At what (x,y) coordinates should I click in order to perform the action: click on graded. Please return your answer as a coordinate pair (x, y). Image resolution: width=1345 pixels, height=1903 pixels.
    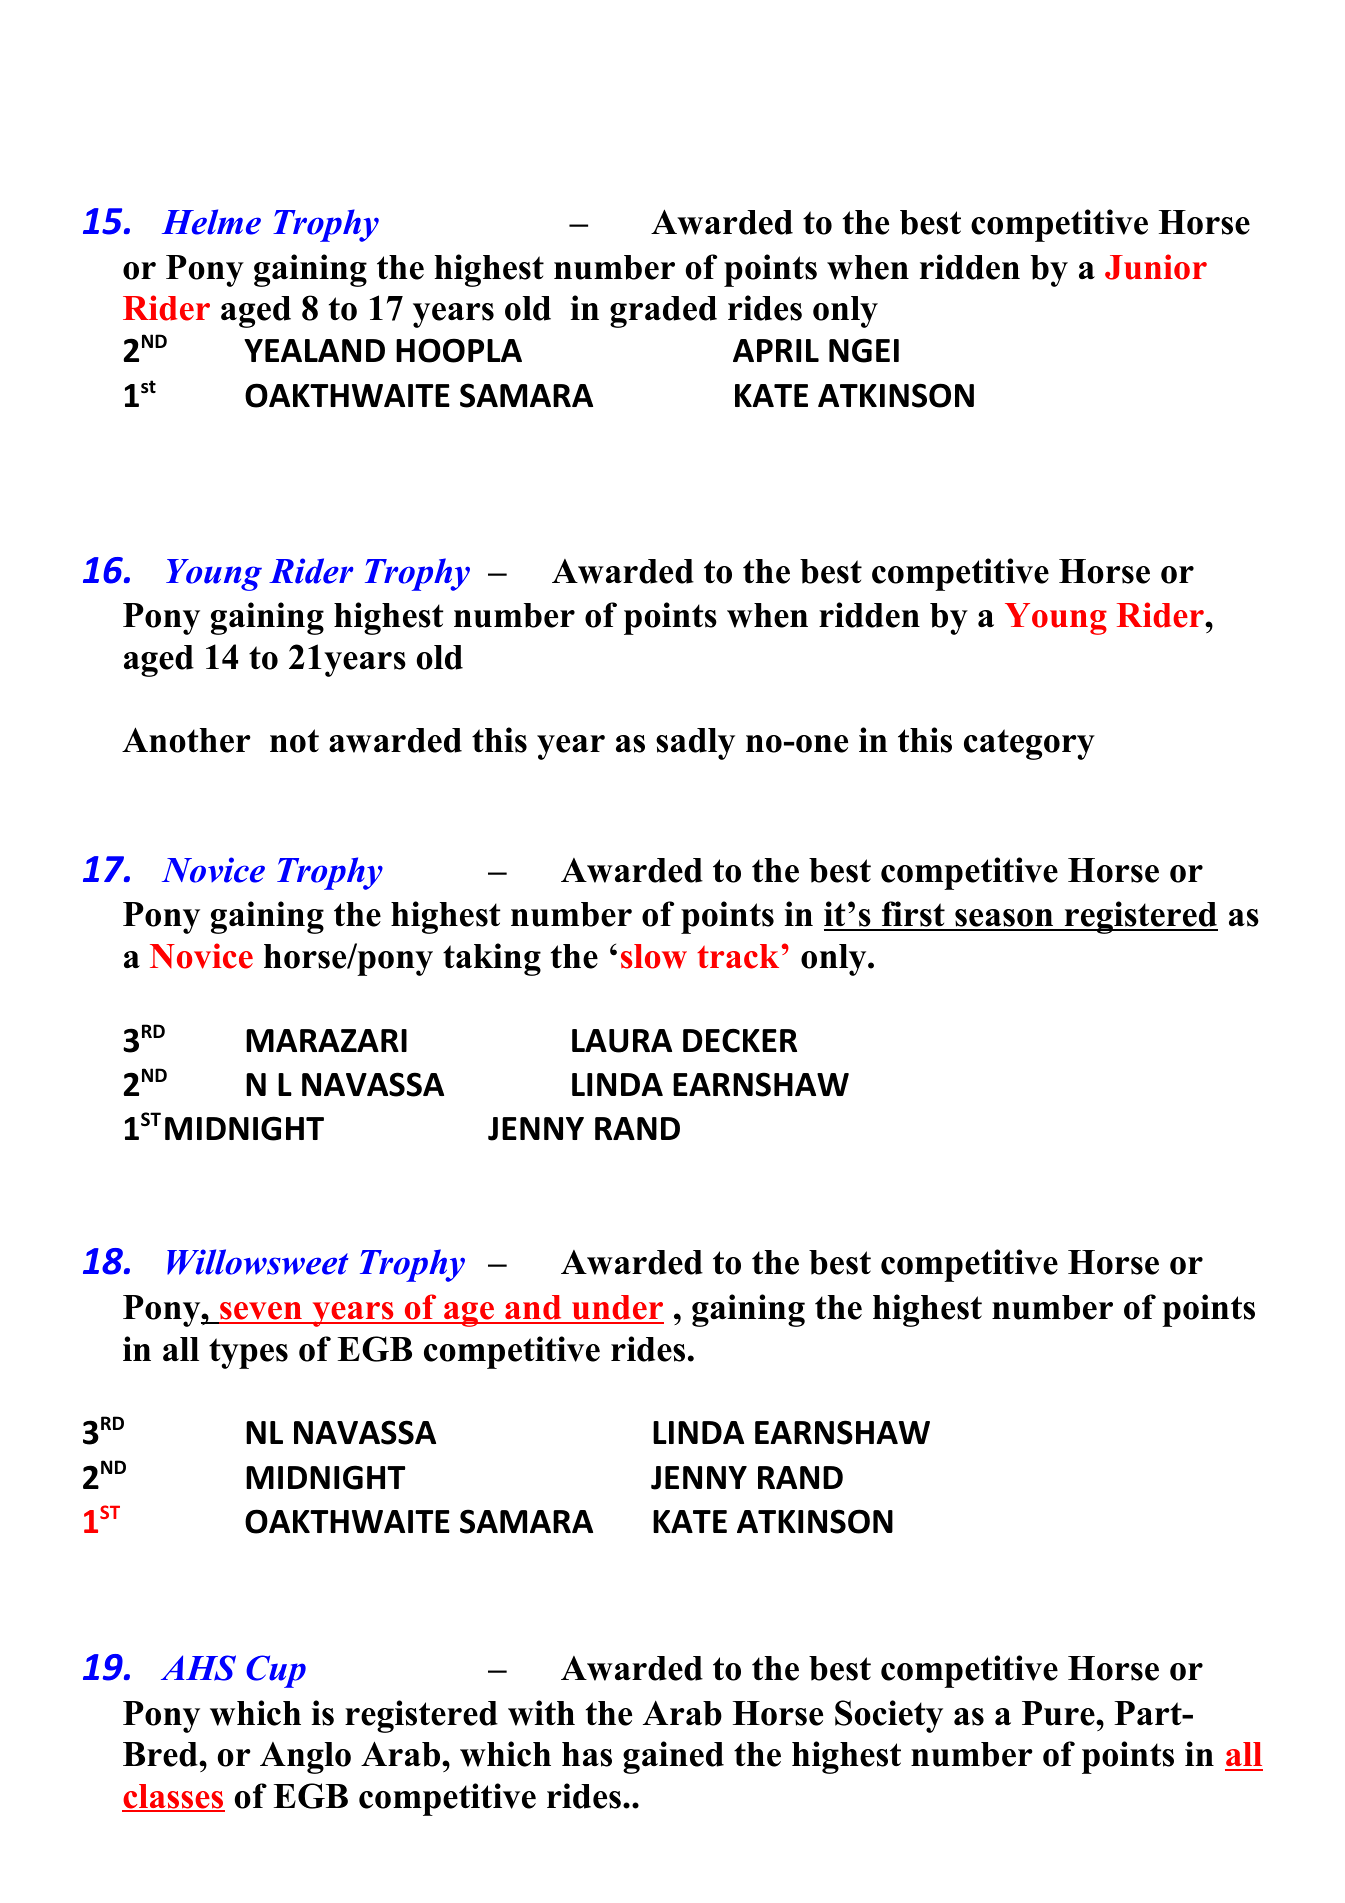
    Looking at the image, I should click on (663, 312).
